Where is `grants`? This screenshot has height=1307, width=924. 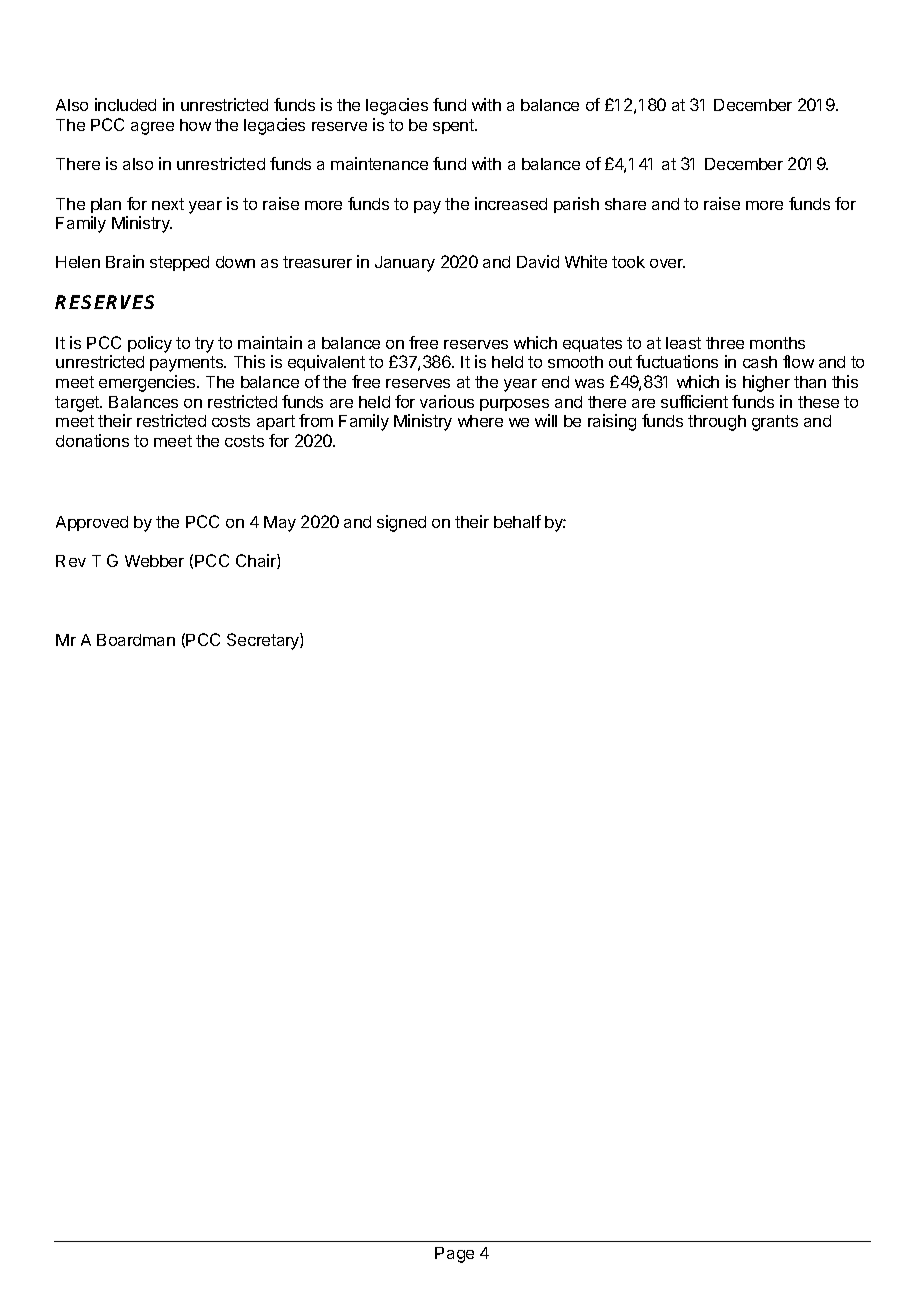
grants is located at coordinates (775, 423).
